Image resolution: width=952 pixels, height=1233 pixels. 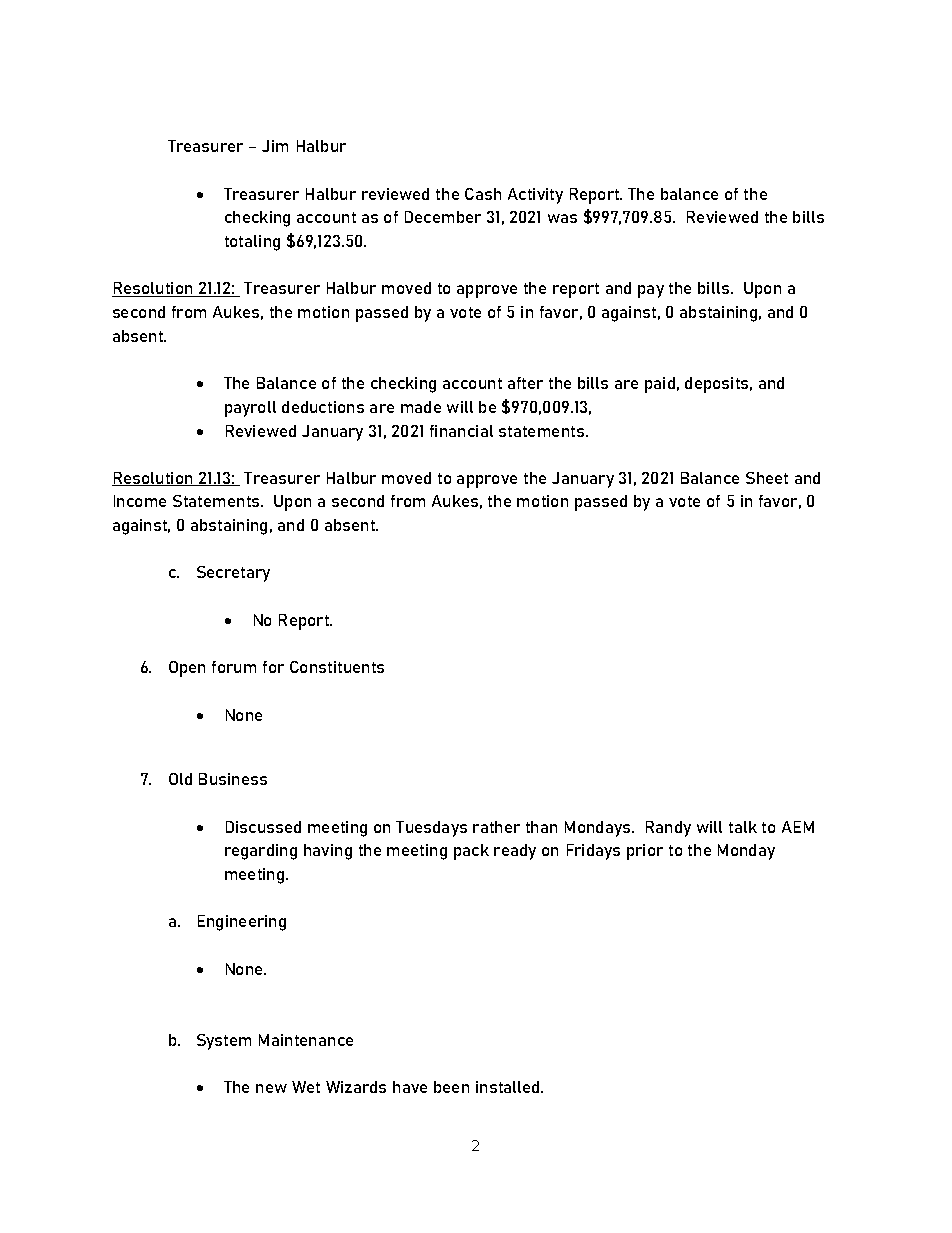 I want to click on been, so click(x=451, y=1087).
